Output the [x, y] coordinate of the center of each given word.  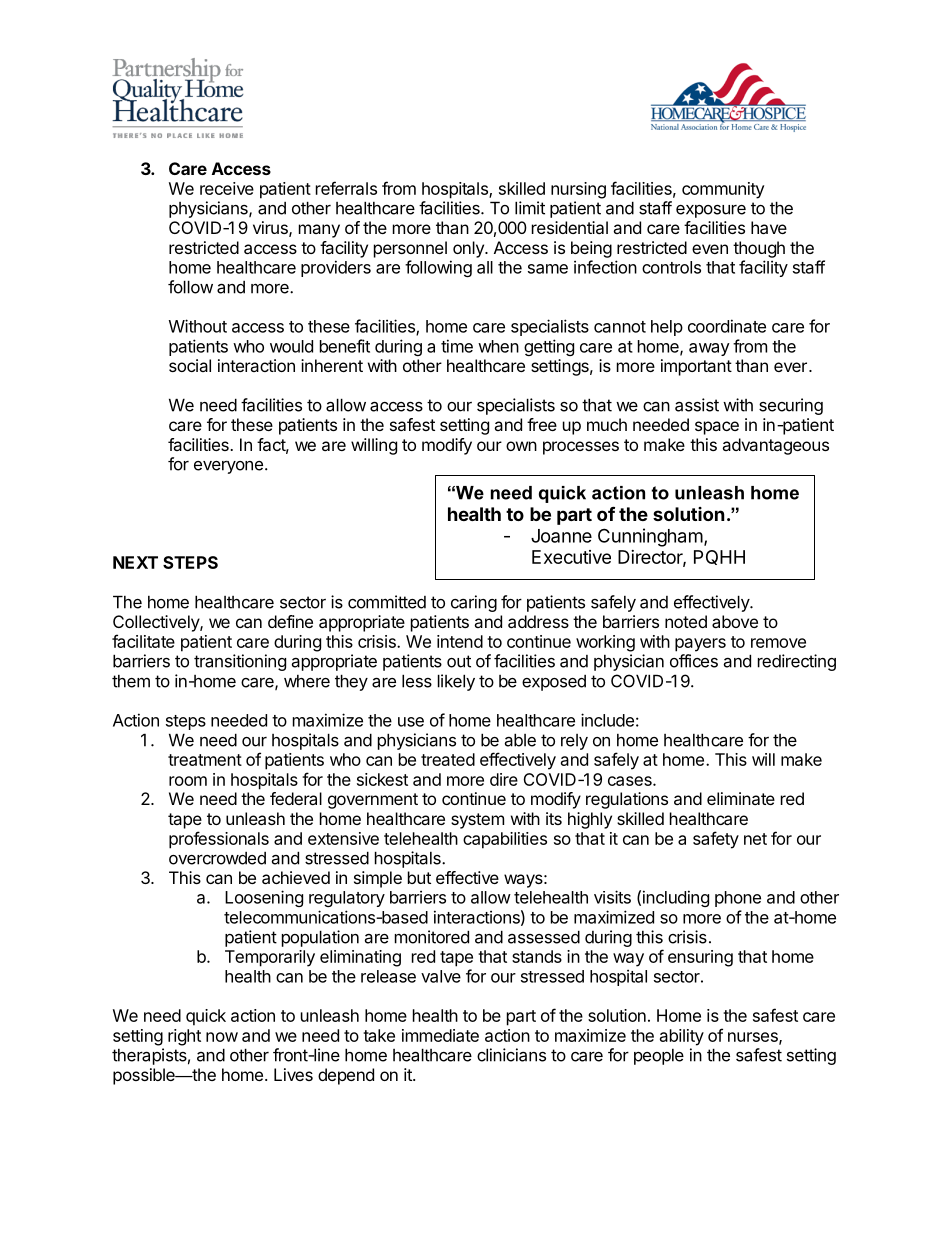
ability [682, 1037]
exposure [711, 211]
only [469, 249]
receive [227, 188]
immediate [440, 1035]
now [222, 1037]
